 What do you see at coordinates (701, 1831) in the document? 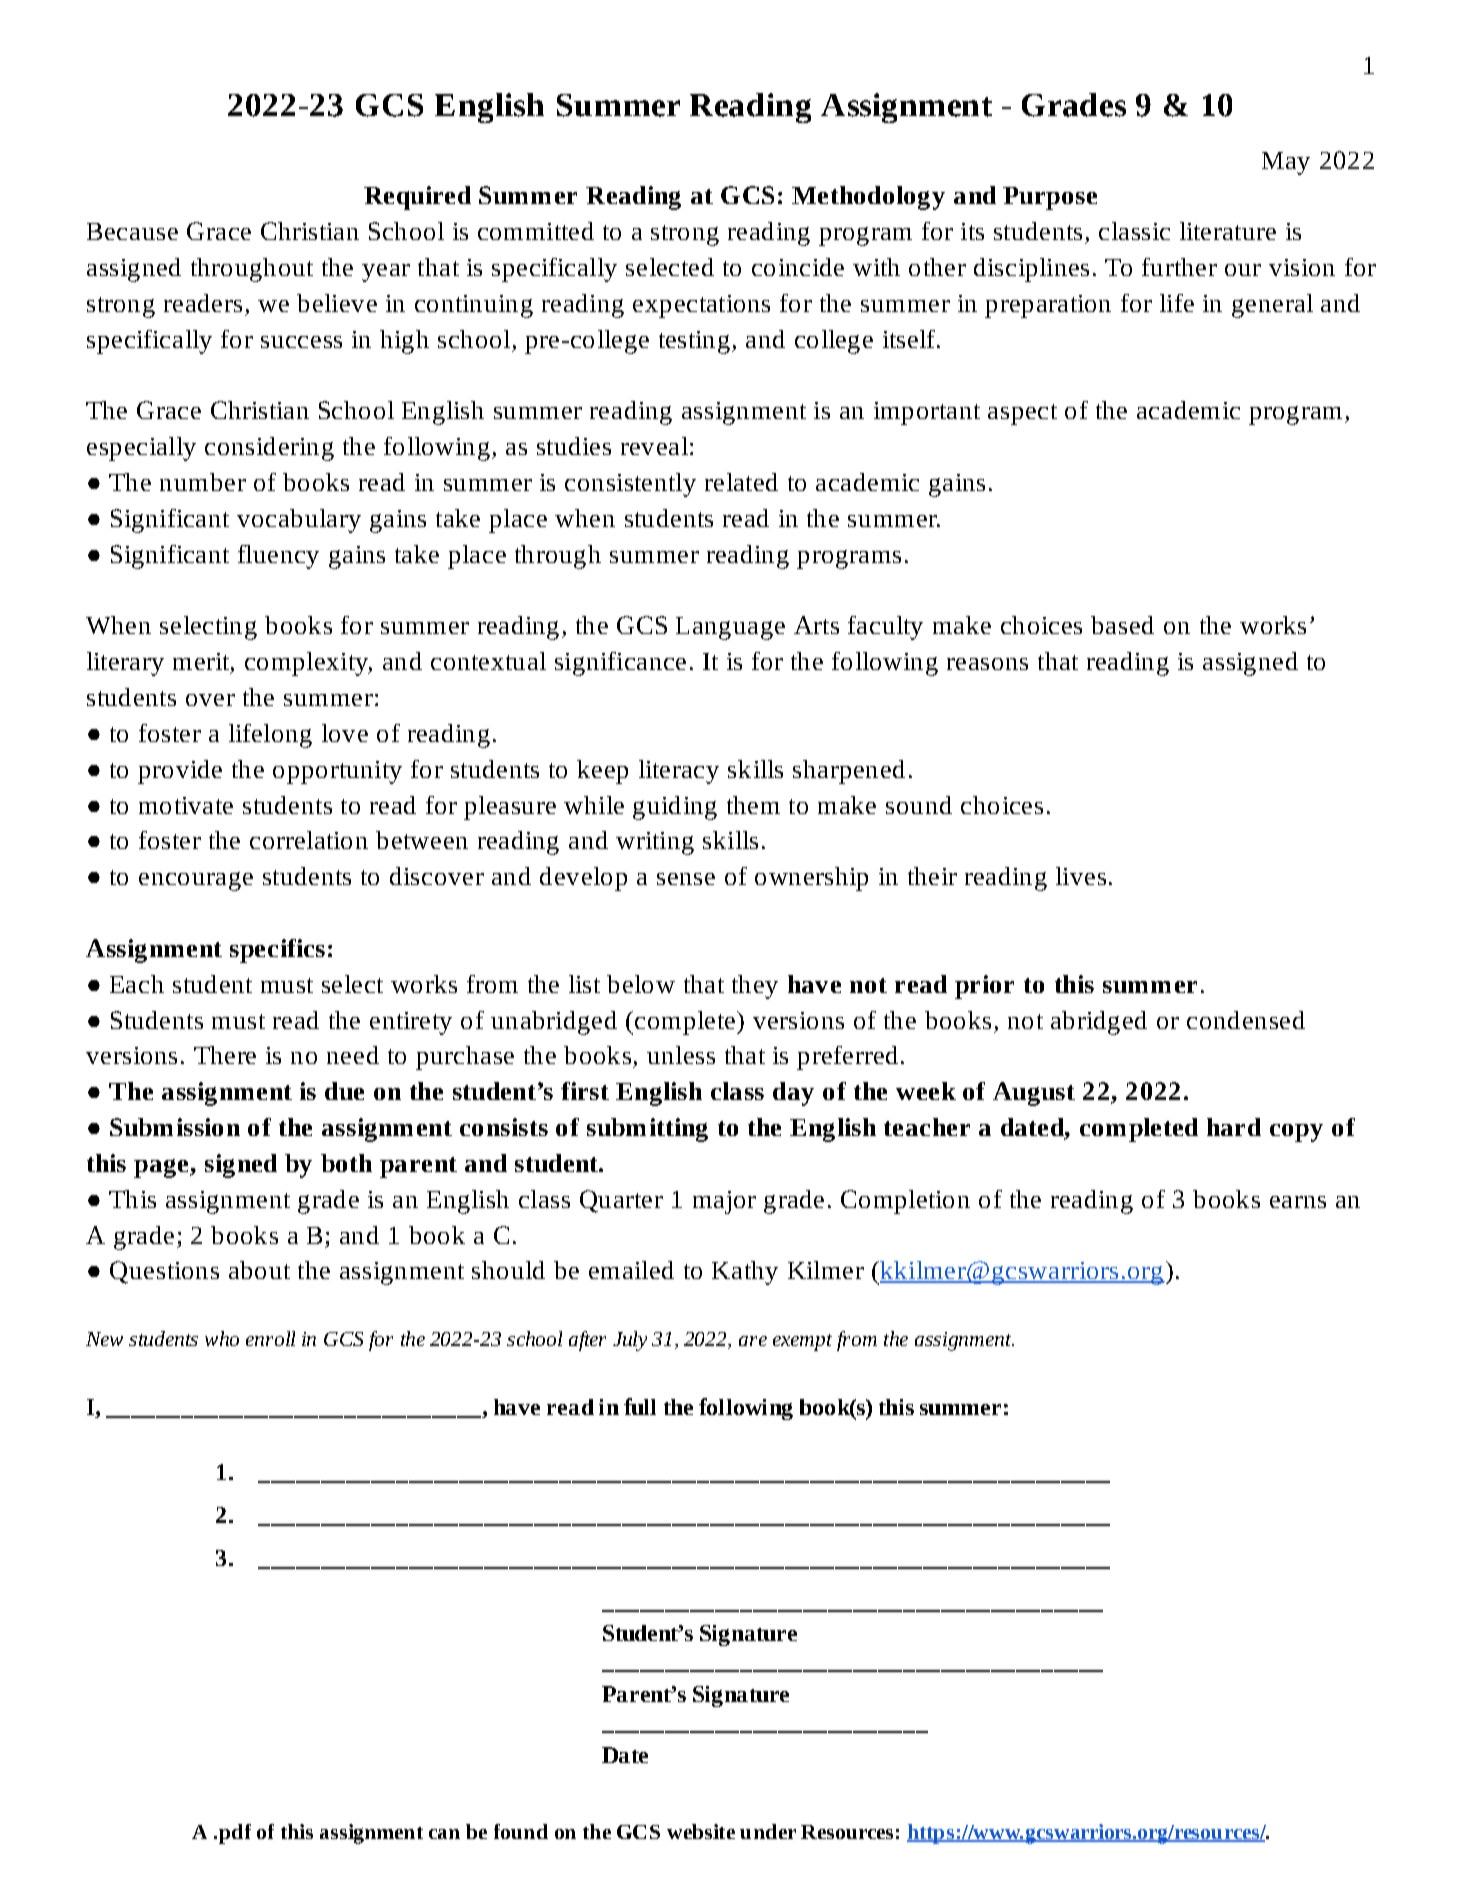
I see `website` at bounding box center [701, 1831].
